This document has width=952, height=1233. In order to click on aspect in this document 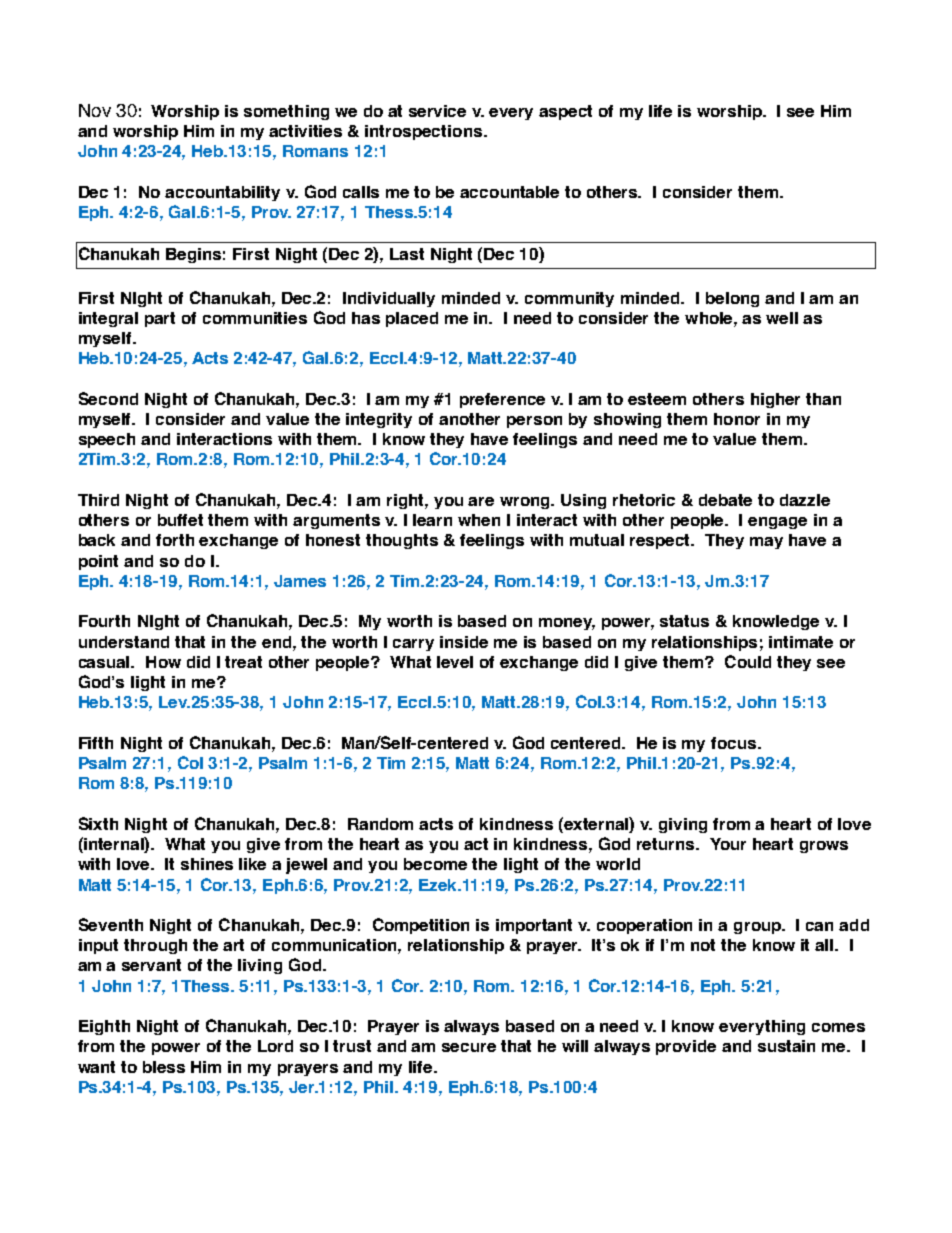, I will do `click(565, 112)`.
